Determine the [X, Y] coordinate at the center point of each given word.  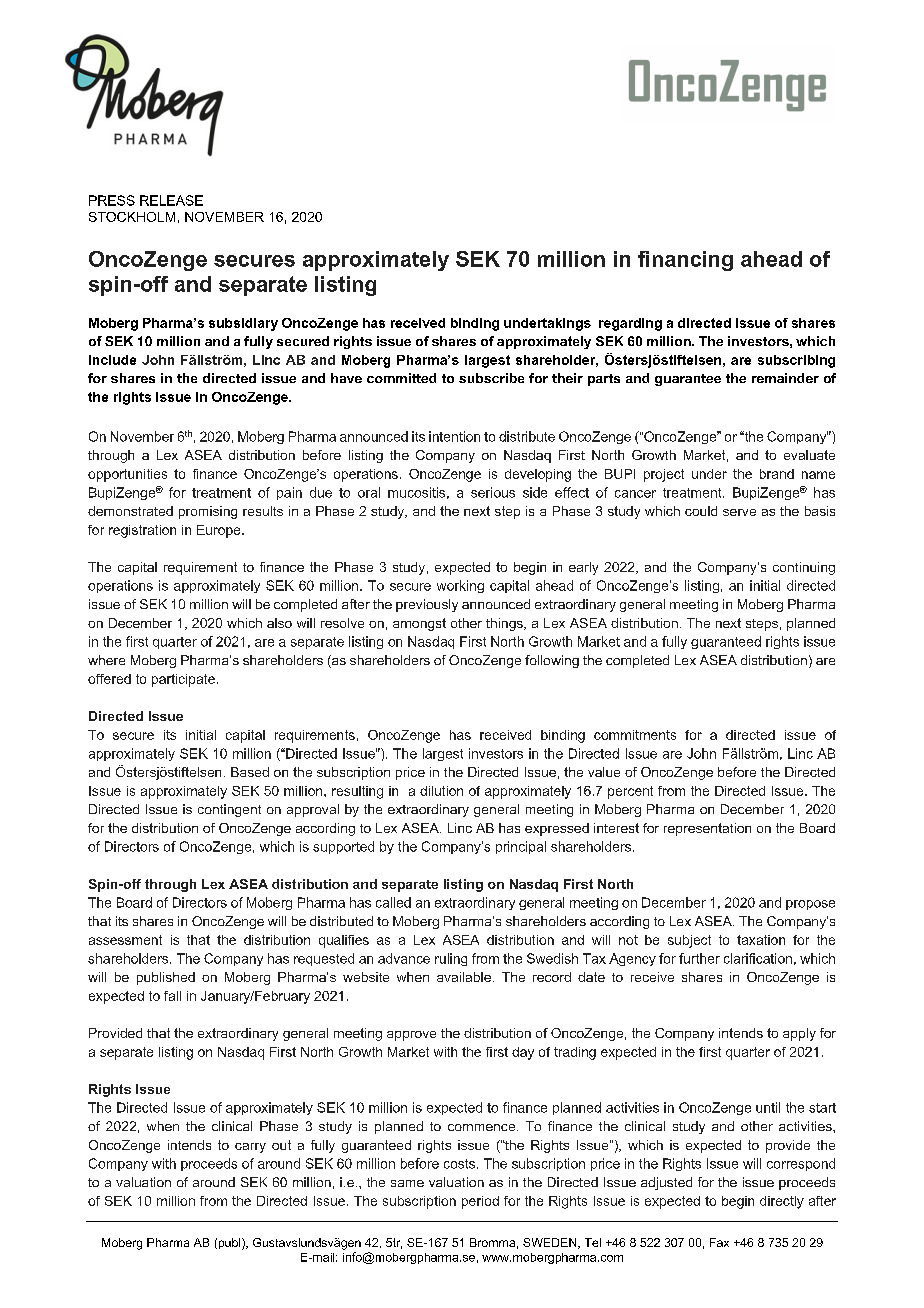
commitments [635, 735]
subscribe [491, 378]
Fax [719, 1242]
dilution [441, 791]
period [480, 1202]
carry [250, 1148]
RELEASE [171, 200]
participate [183, 680]
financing [685, 261]
